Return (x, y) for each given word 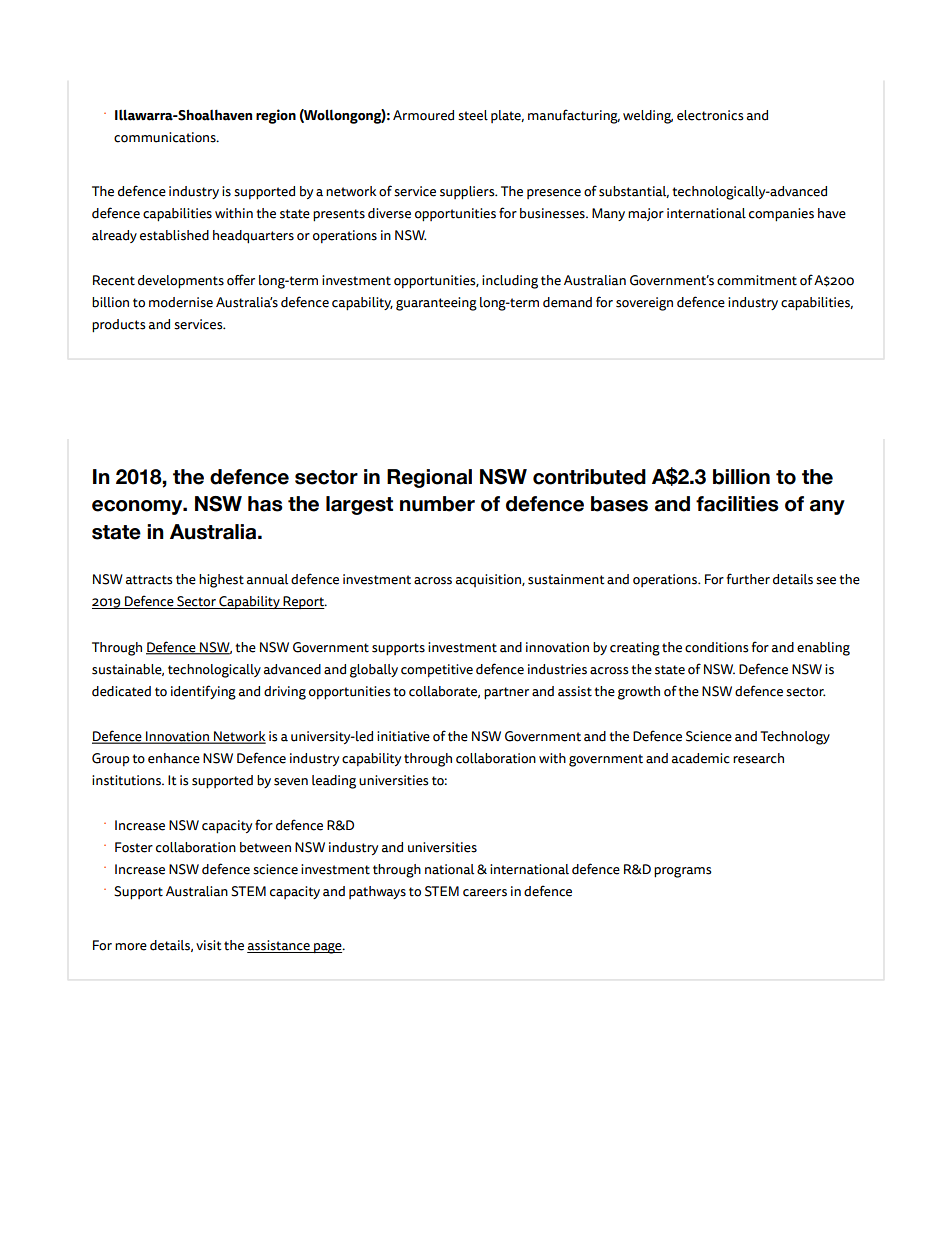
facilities (737, 504)
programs (683, 872)
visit (209, 945)
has (265, 504)
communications (166, 137)
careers (485, 893)
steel (473, 115)
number (437, 504)
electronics (710, 115)
